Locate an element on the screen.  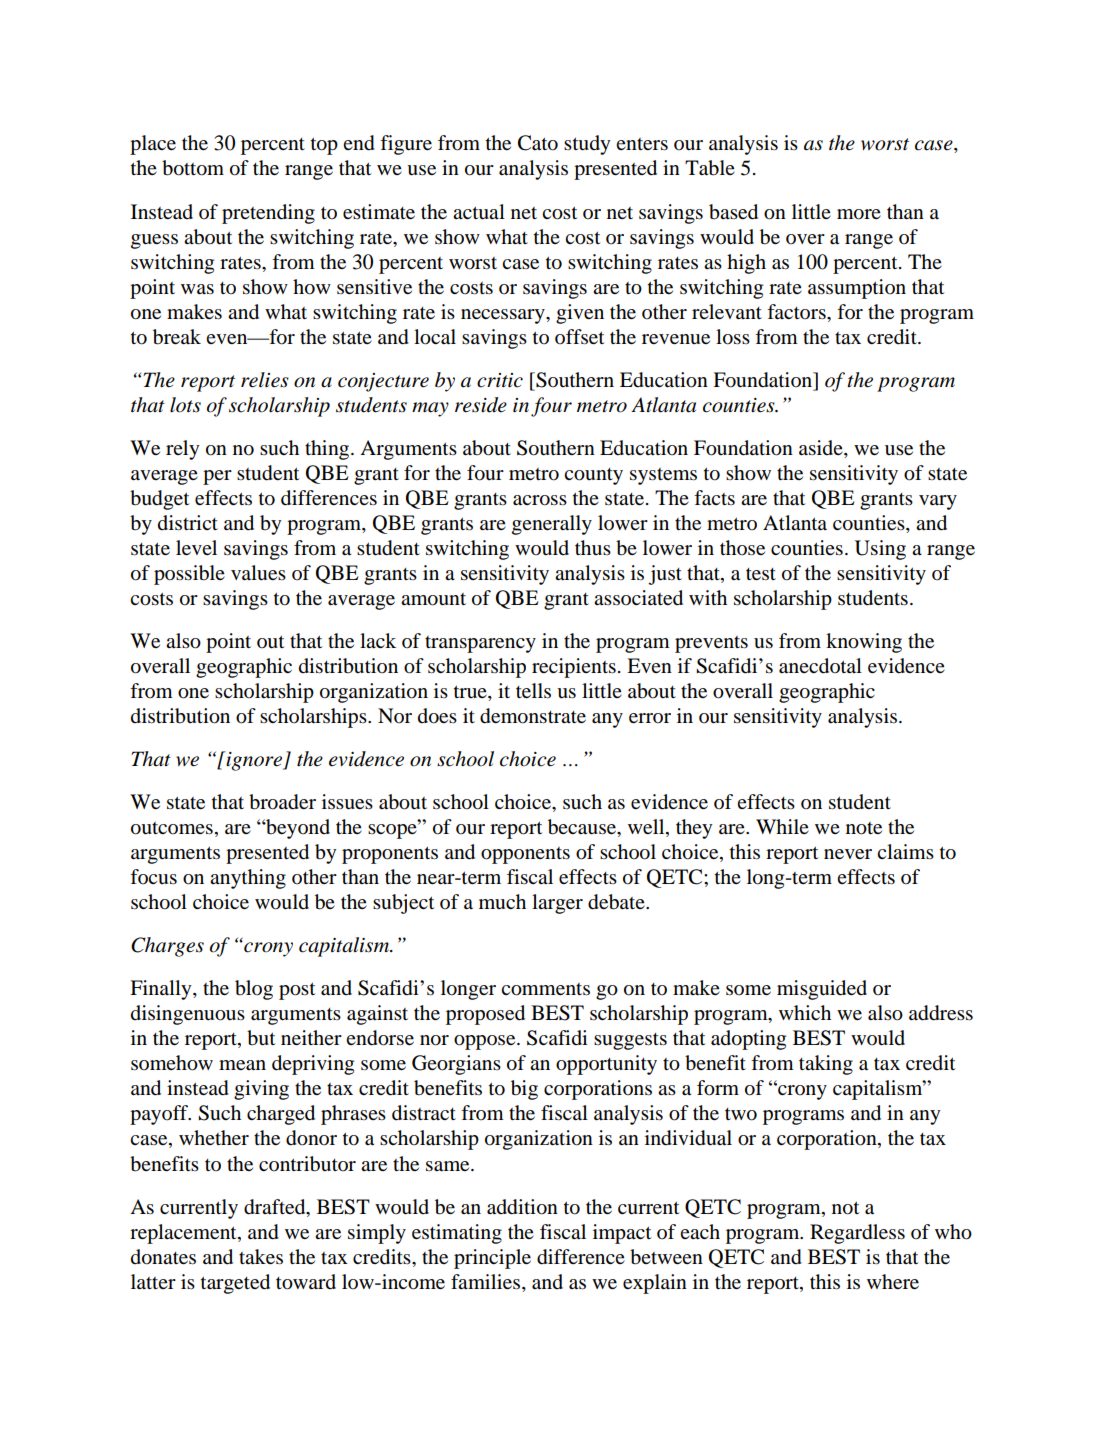
comments is located at coordinates (545, 989).
